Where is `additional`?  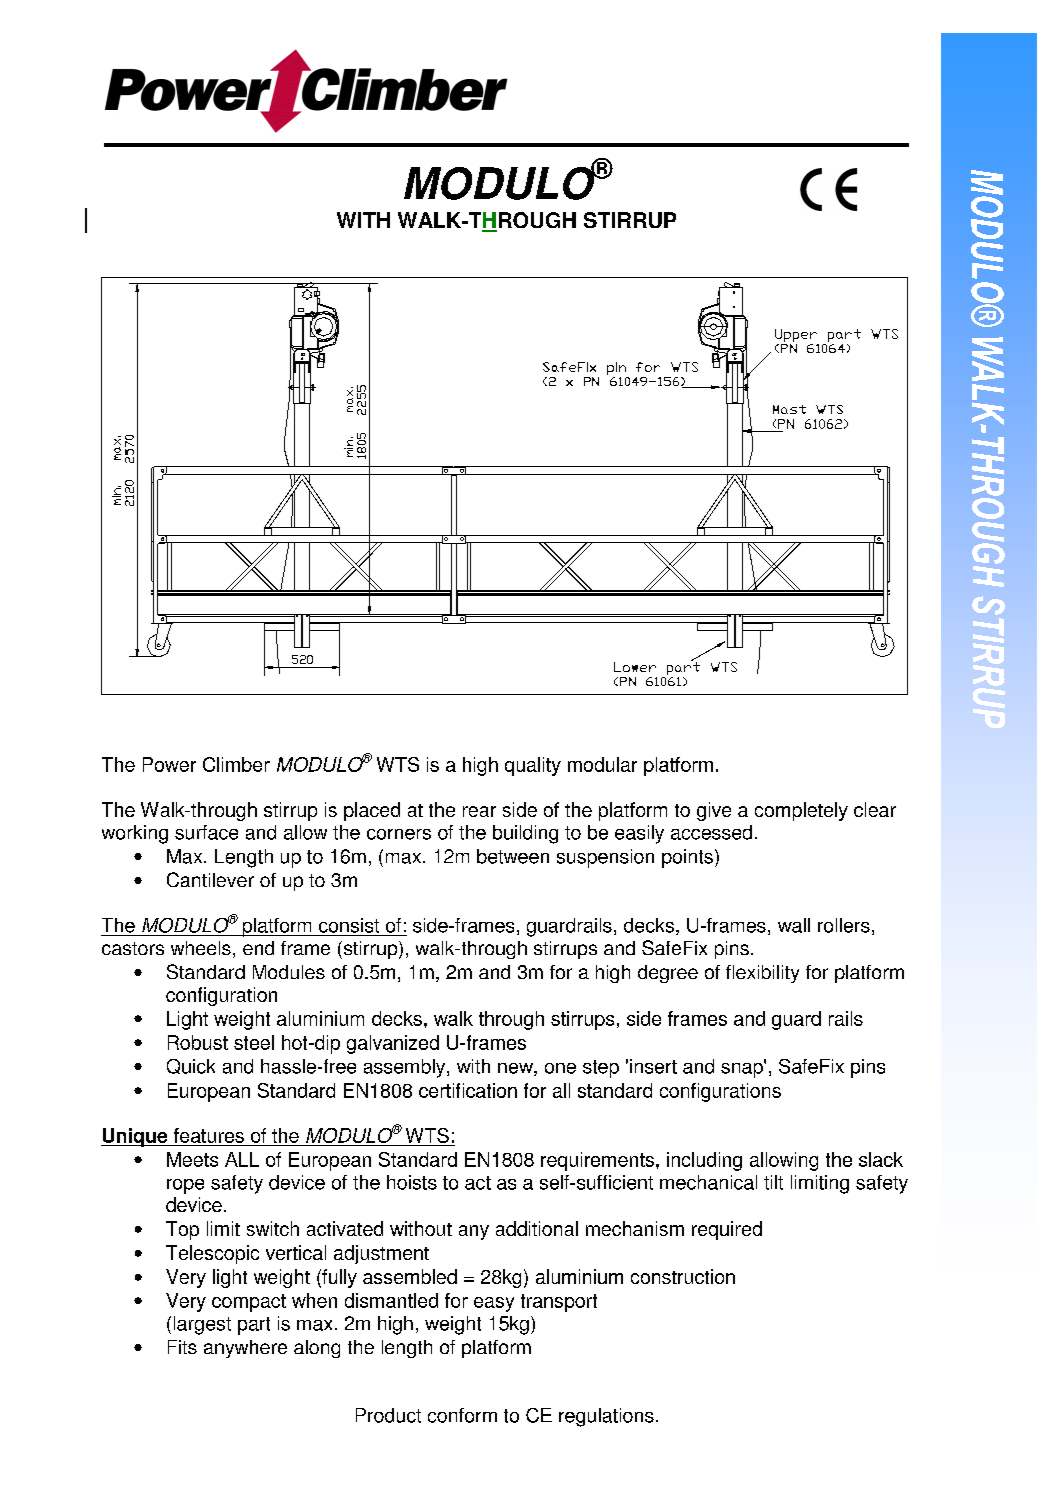
additional is located at coordinates (537, 1228).
